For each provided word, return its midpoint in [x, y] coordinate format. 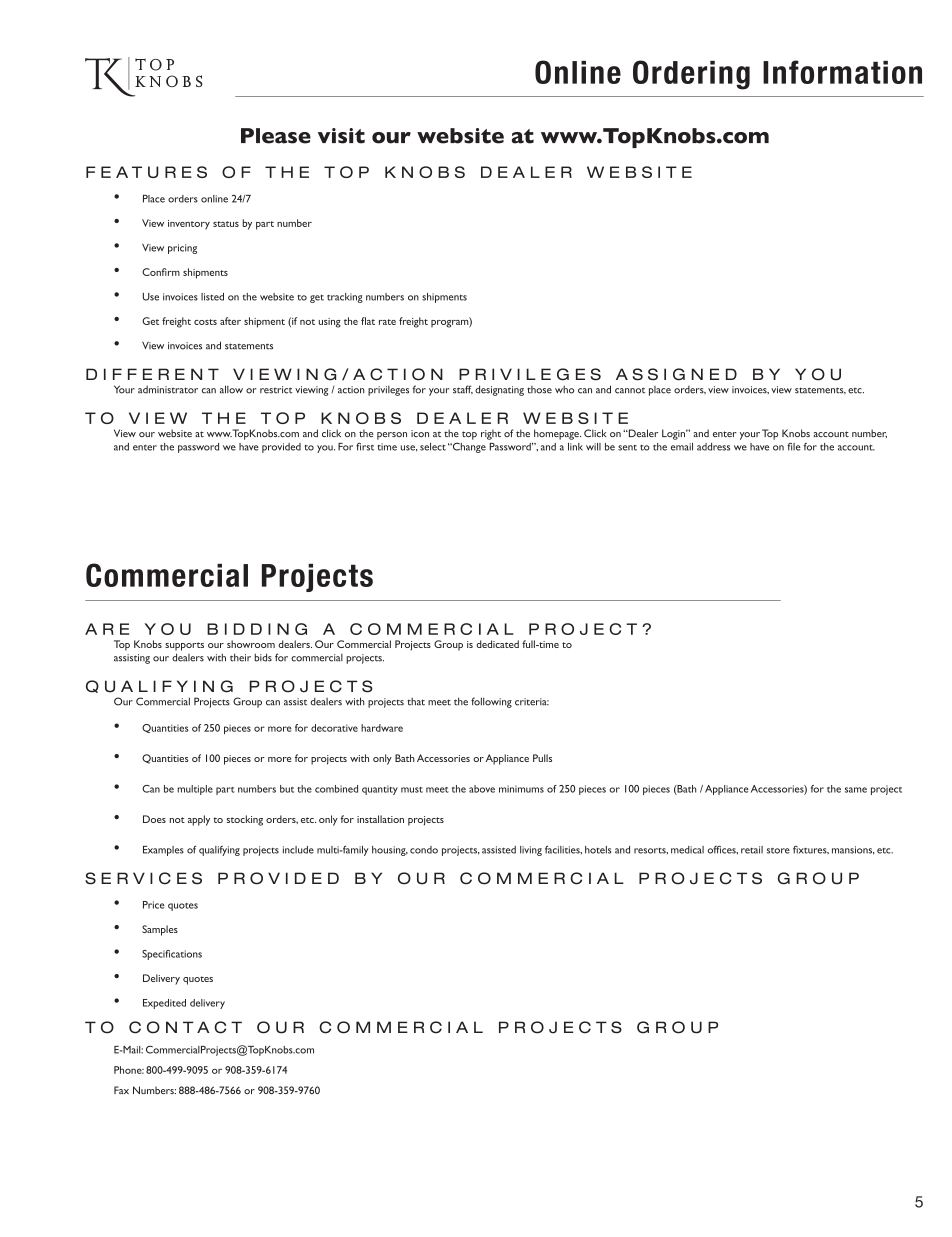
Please [276, 136]
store [778, 851]
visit [341, 136]
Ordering [691, 75]
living [531, 851]
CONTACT [185, 1027]
